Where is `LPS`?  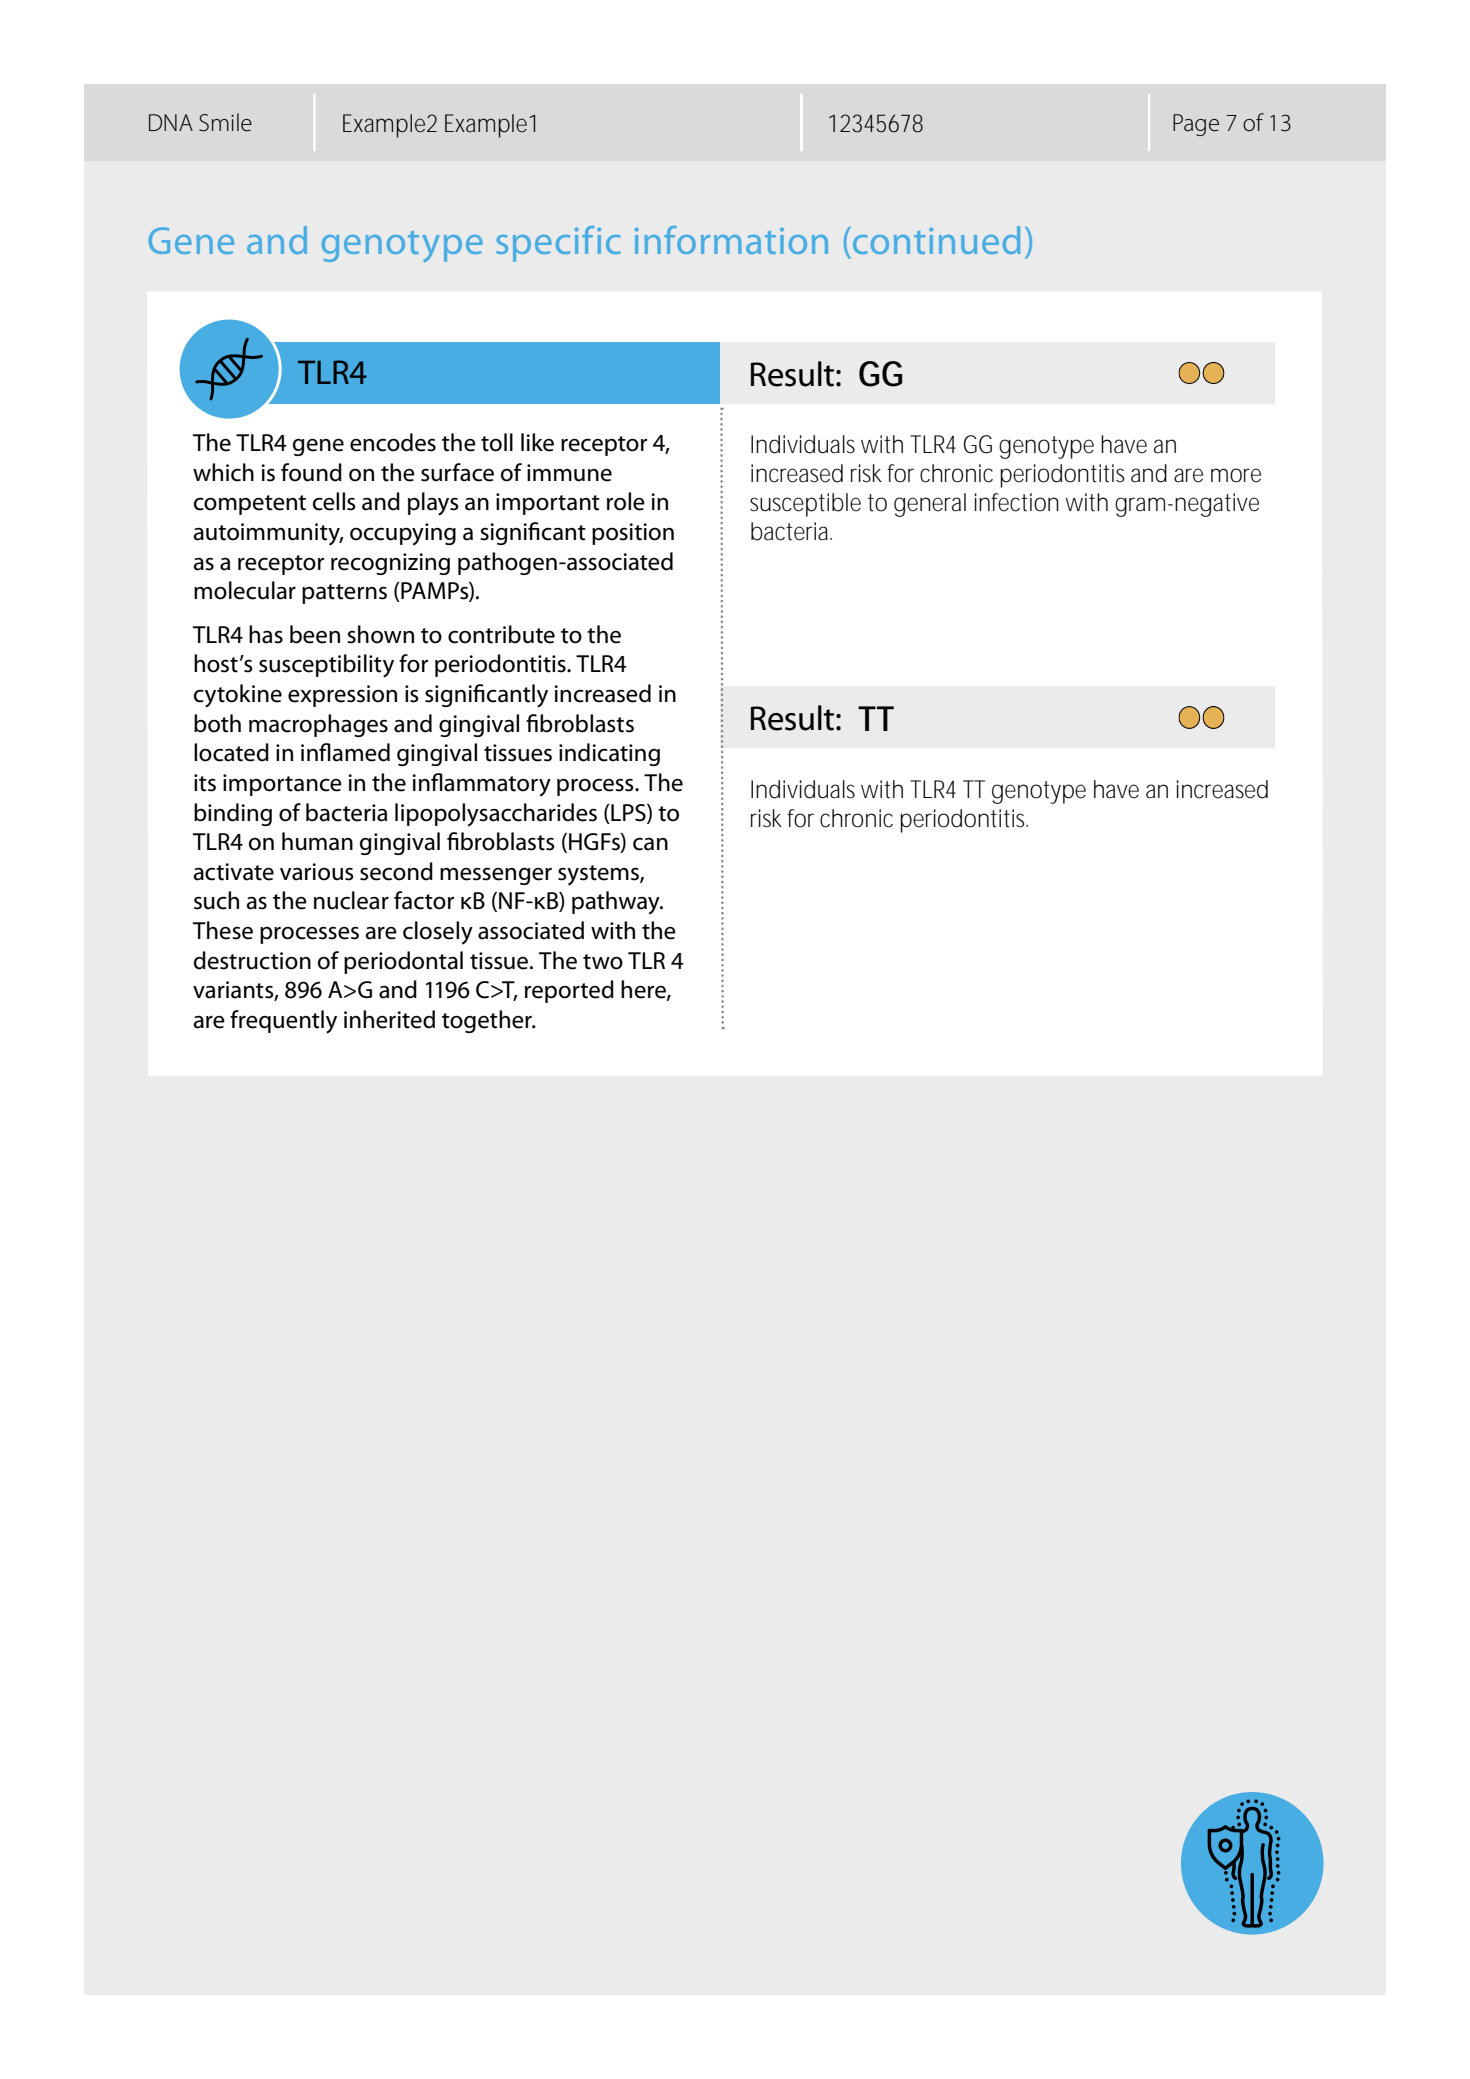 LPS is located at coordinates (628, 813).
